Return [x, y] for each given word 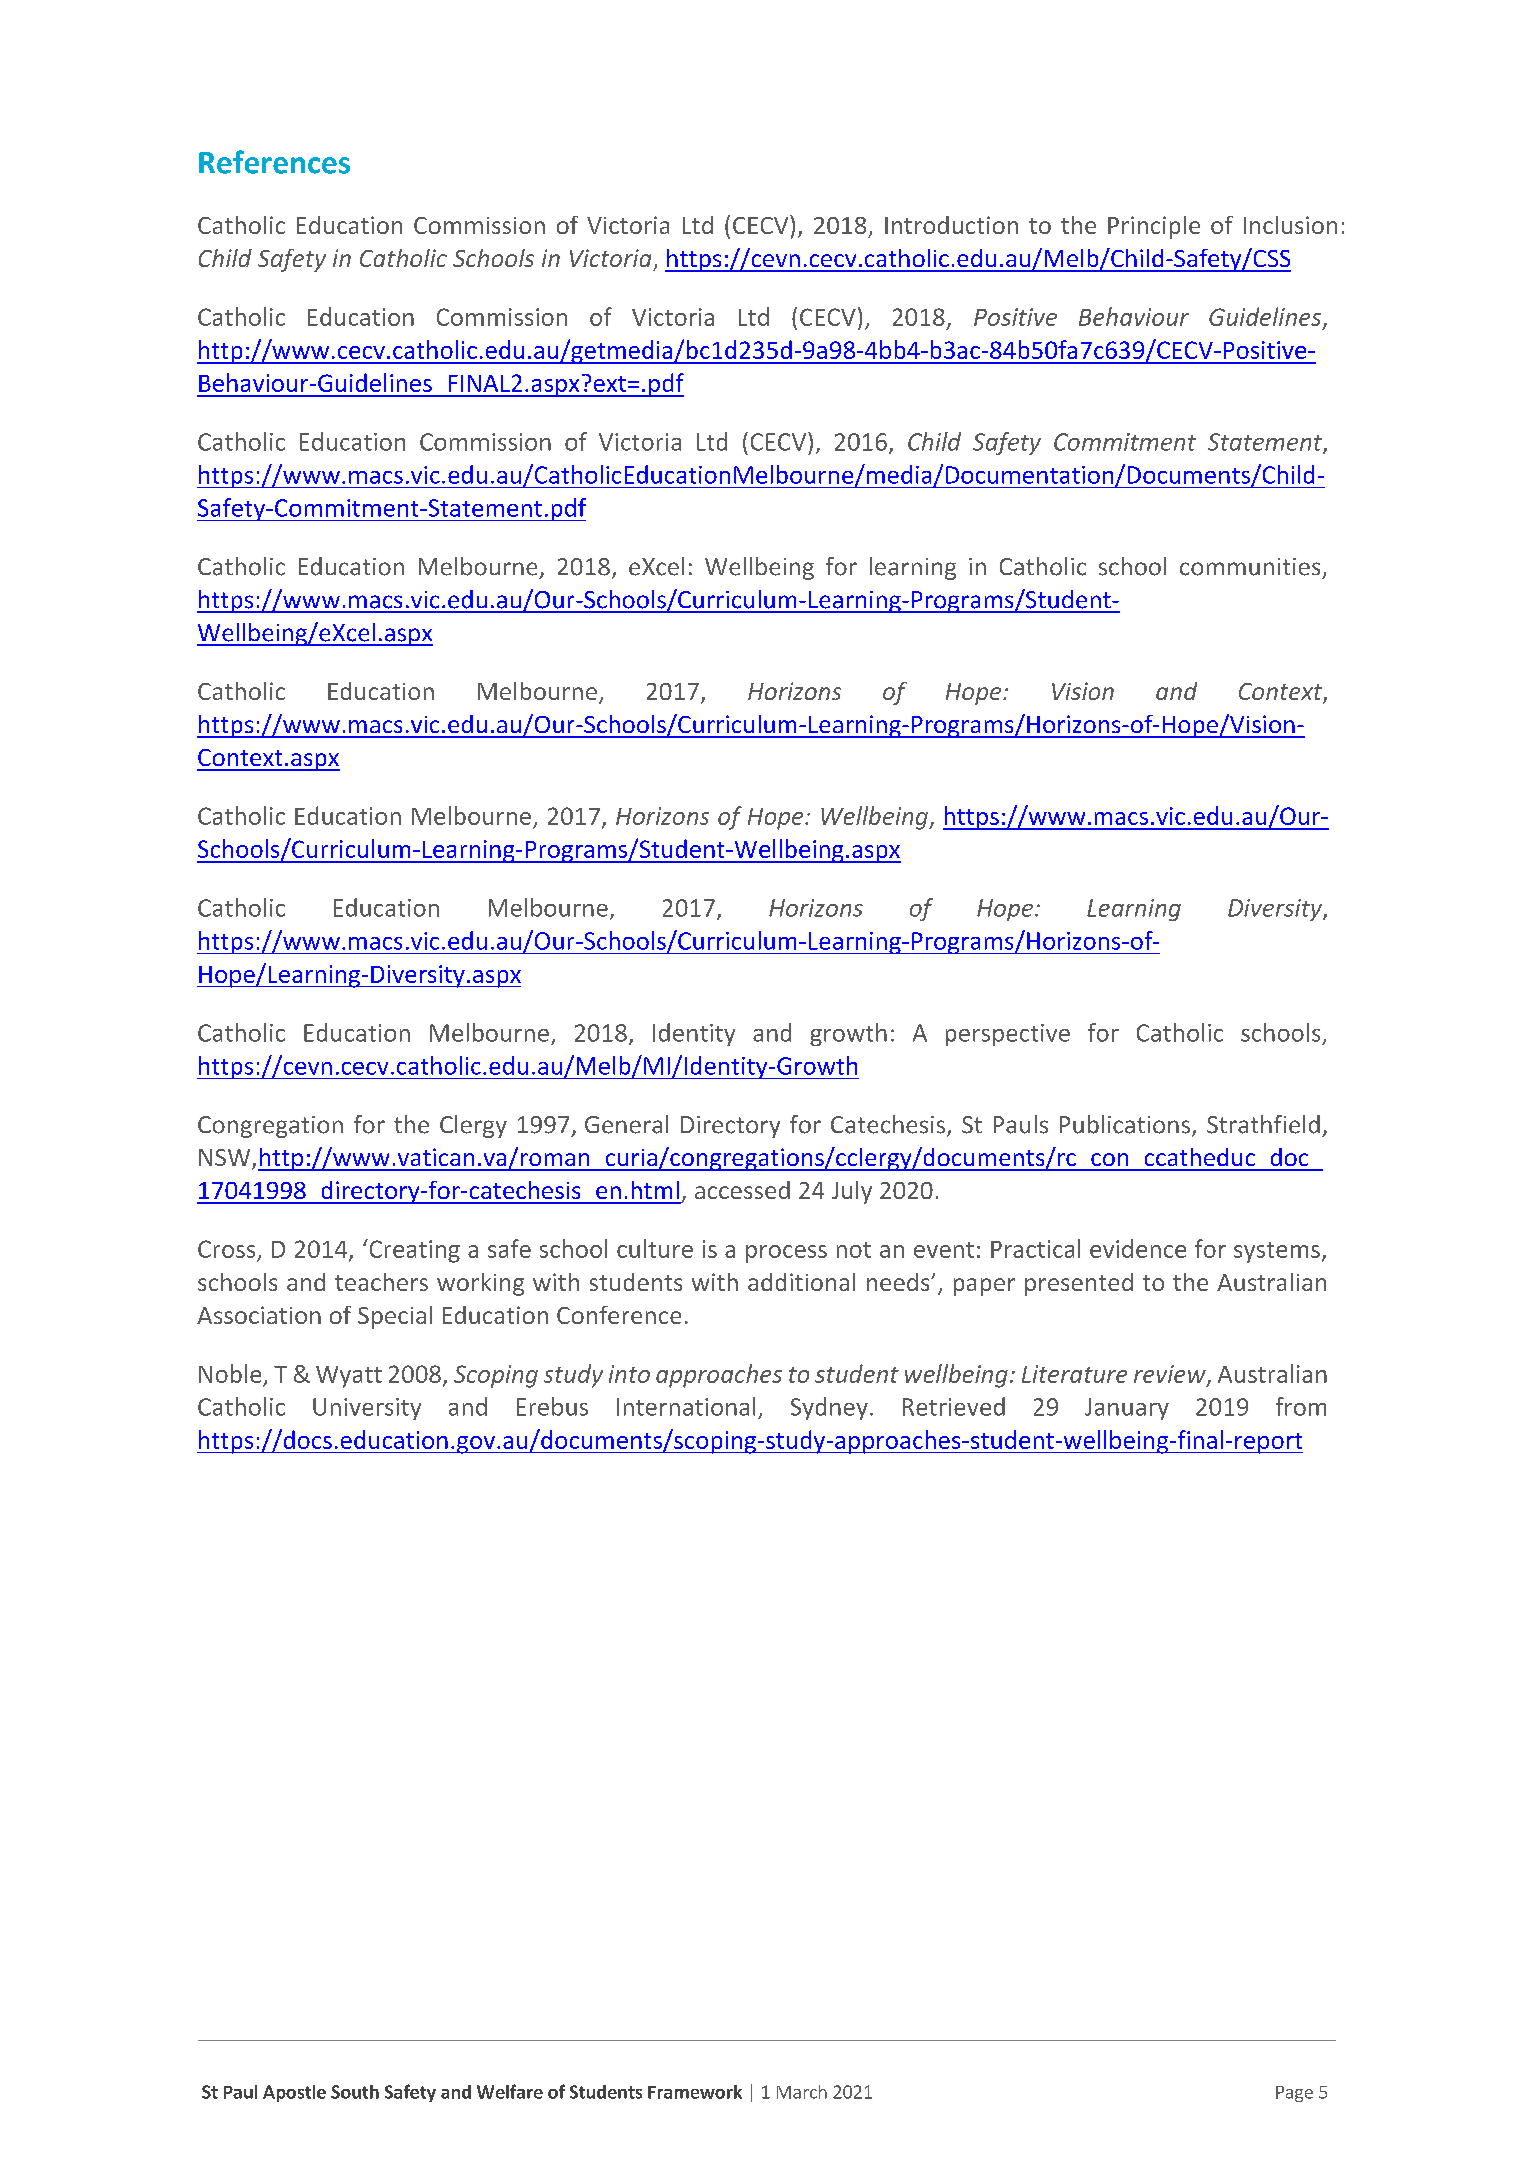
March [802, 2092]
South [355, 2092]
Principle [1154, 227]
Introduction [951, 225]
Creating [413, 1251]
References [274, 162]
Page [1294, 2094]
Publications [1126, 1125]
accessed [742, 1190]
